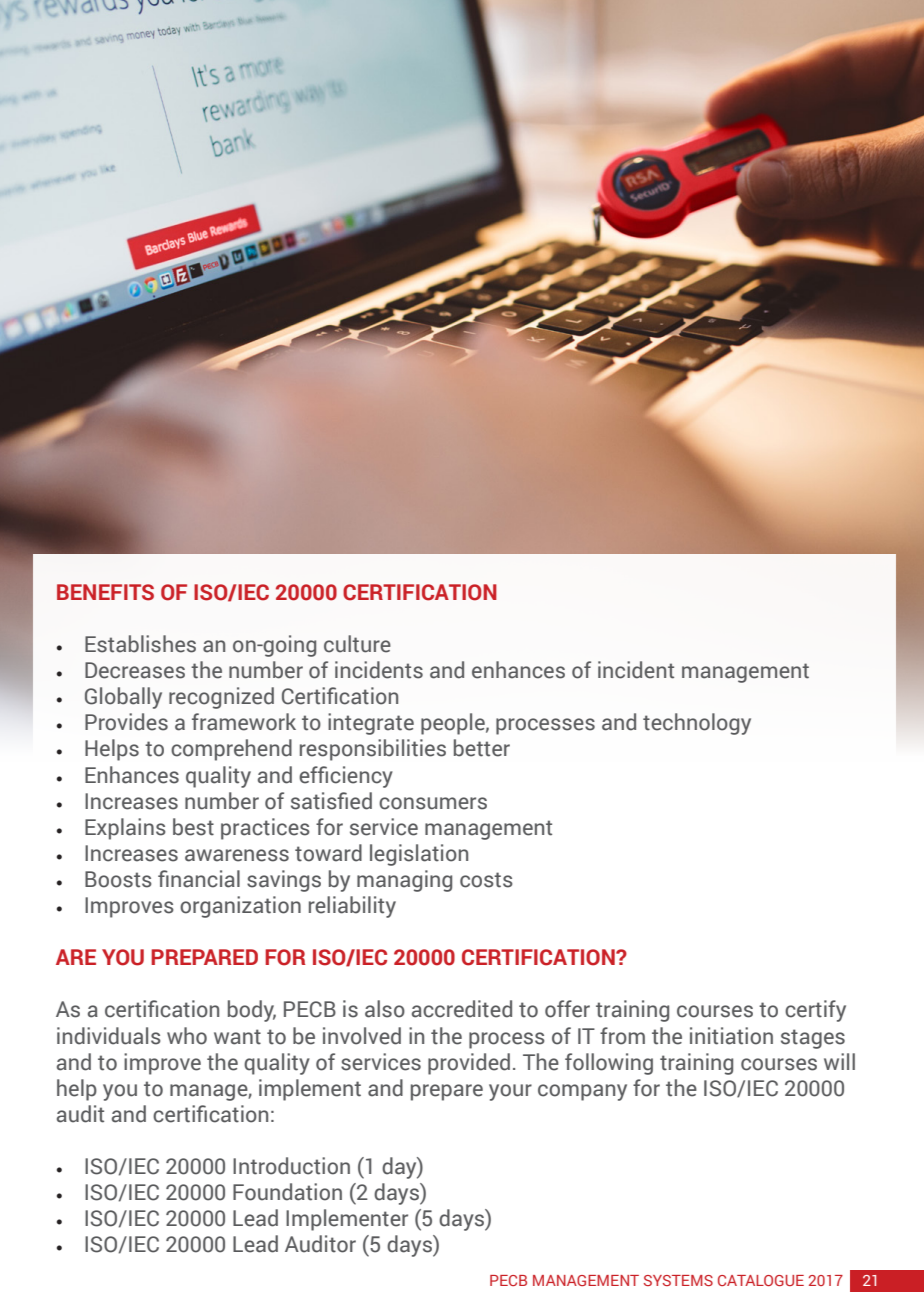 Image resolution: width=924 pixels, height=1308 pixels. Describe the element at coordinates (761, 1280) in the screenshot. I see `CATALOGUE` at that location.
